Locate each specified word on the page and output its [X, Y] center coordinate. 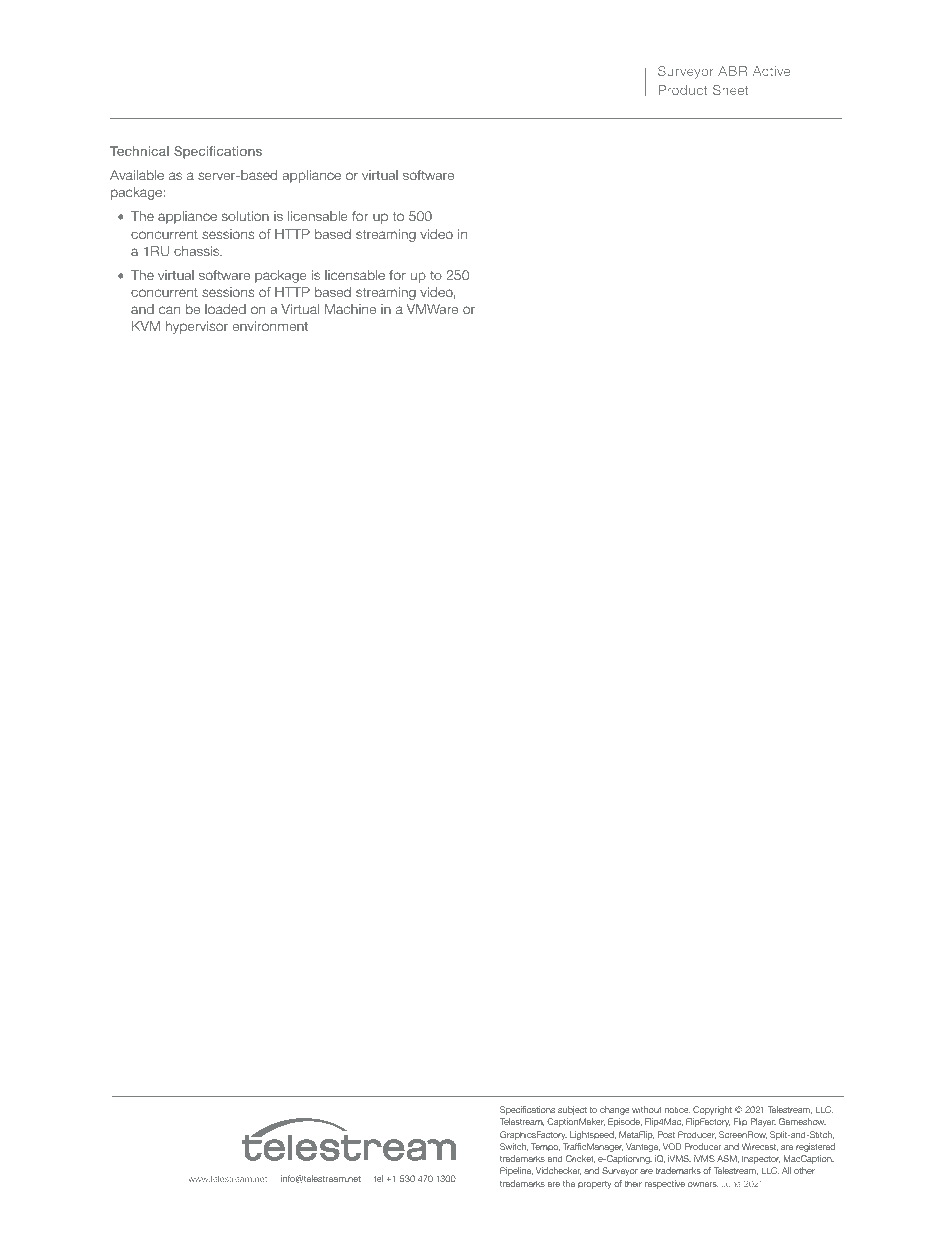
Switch [514, 1147]
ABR [732, 71]
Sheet [730, 90]
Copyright [712, 1110]
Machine [350, 309]
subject [572, 1110]
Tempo [545, 1147]
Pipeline [516, 1171]
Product [683, 90]
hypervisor [197, 327]
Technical [139, 151]
